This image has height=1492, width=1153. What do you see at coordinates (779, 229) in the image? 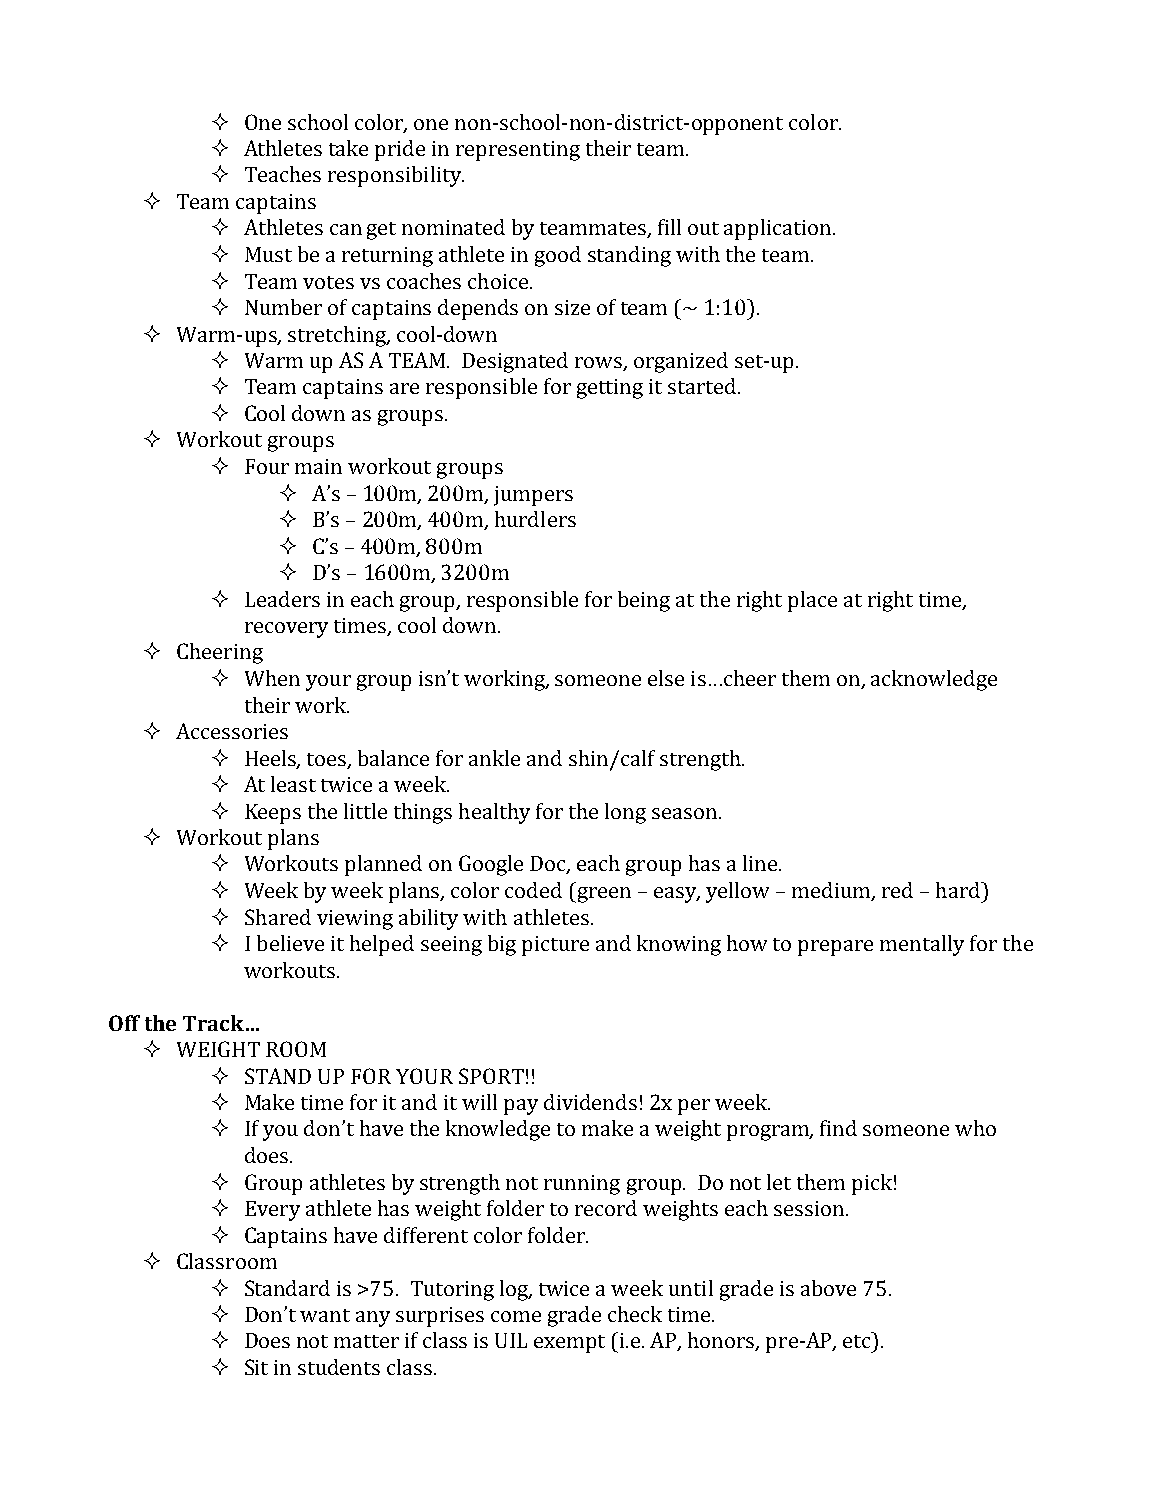
I see `application` at bounding box center [779, 229].
